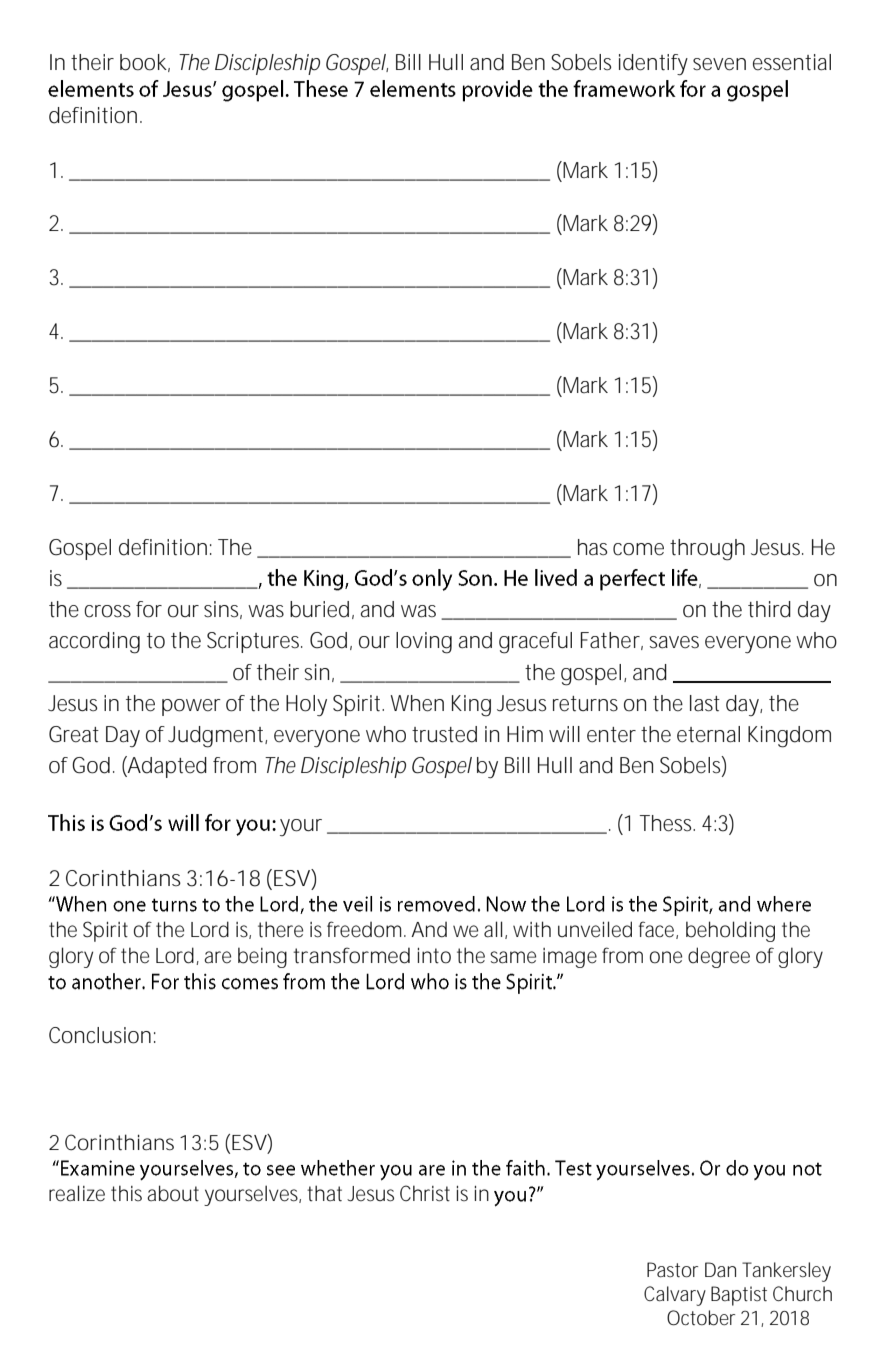 This image has width=887, height=1372. I want to click on are, so click(217, 957).
